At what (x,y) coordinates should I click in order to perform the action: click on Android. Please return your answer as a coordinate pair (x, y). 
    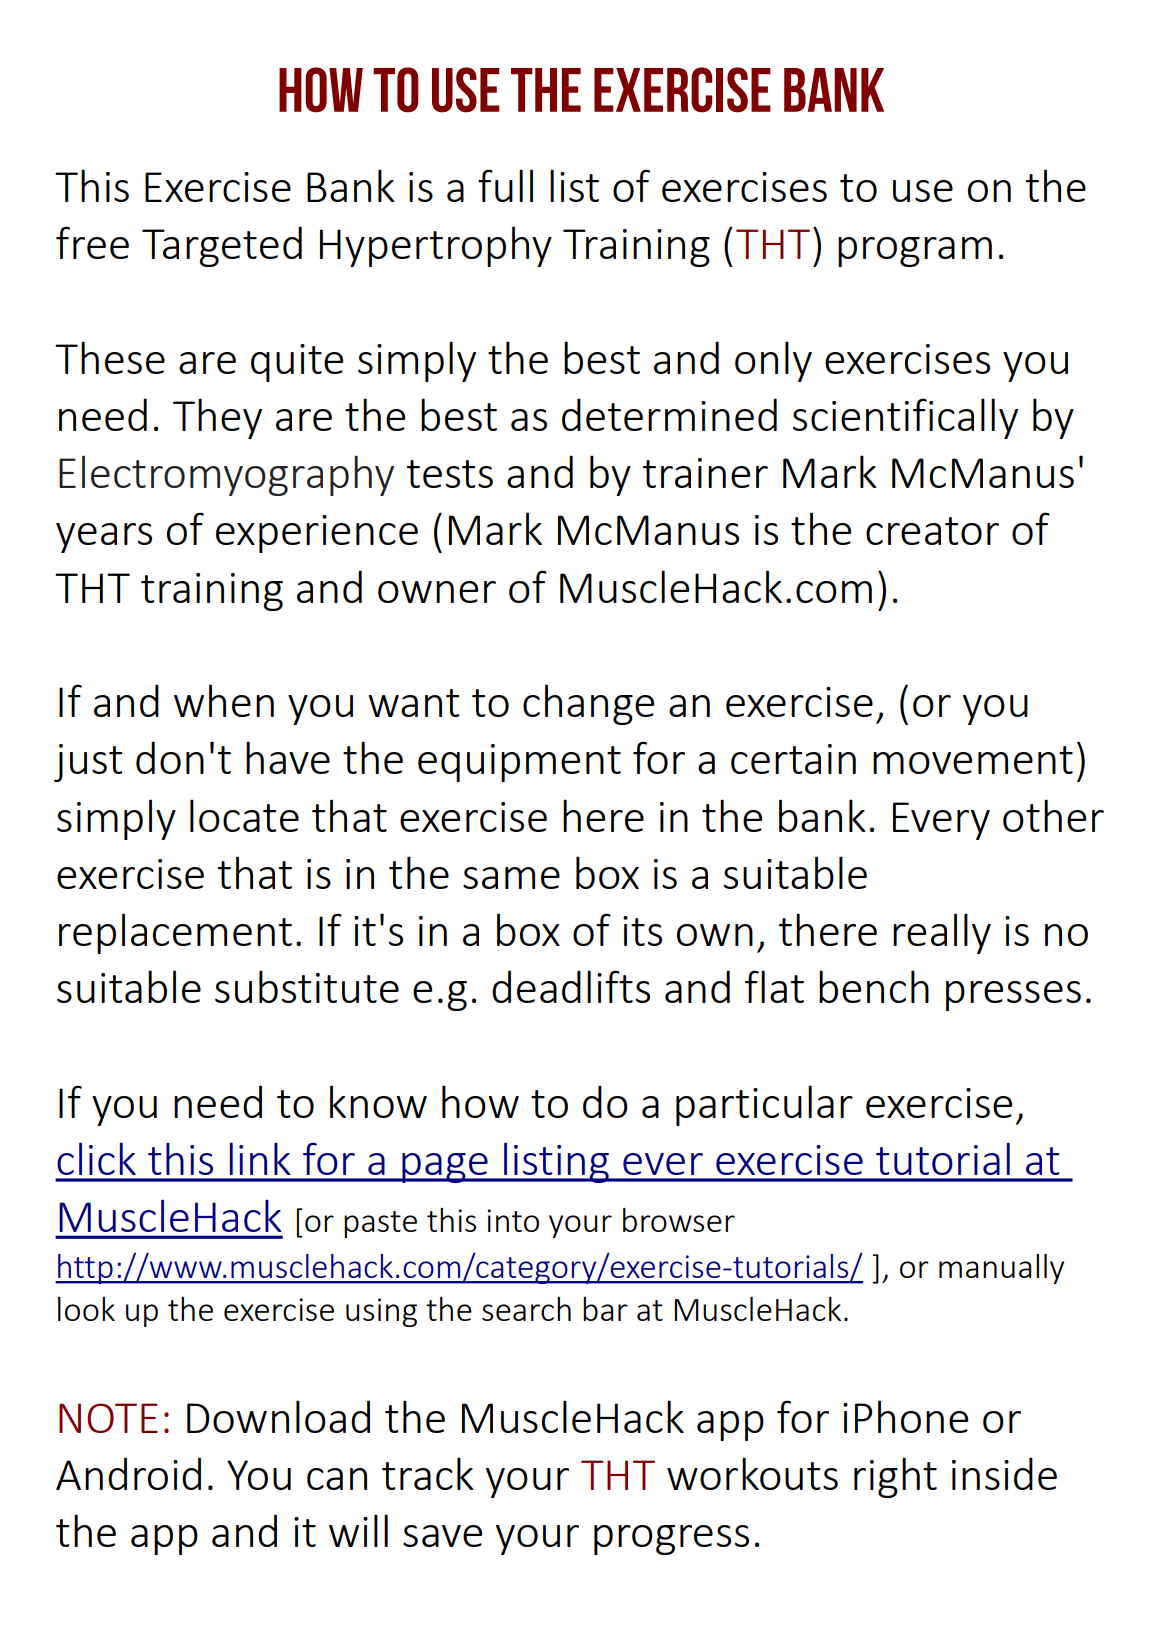
    Looking at the image, I should click on (128, 1473).
